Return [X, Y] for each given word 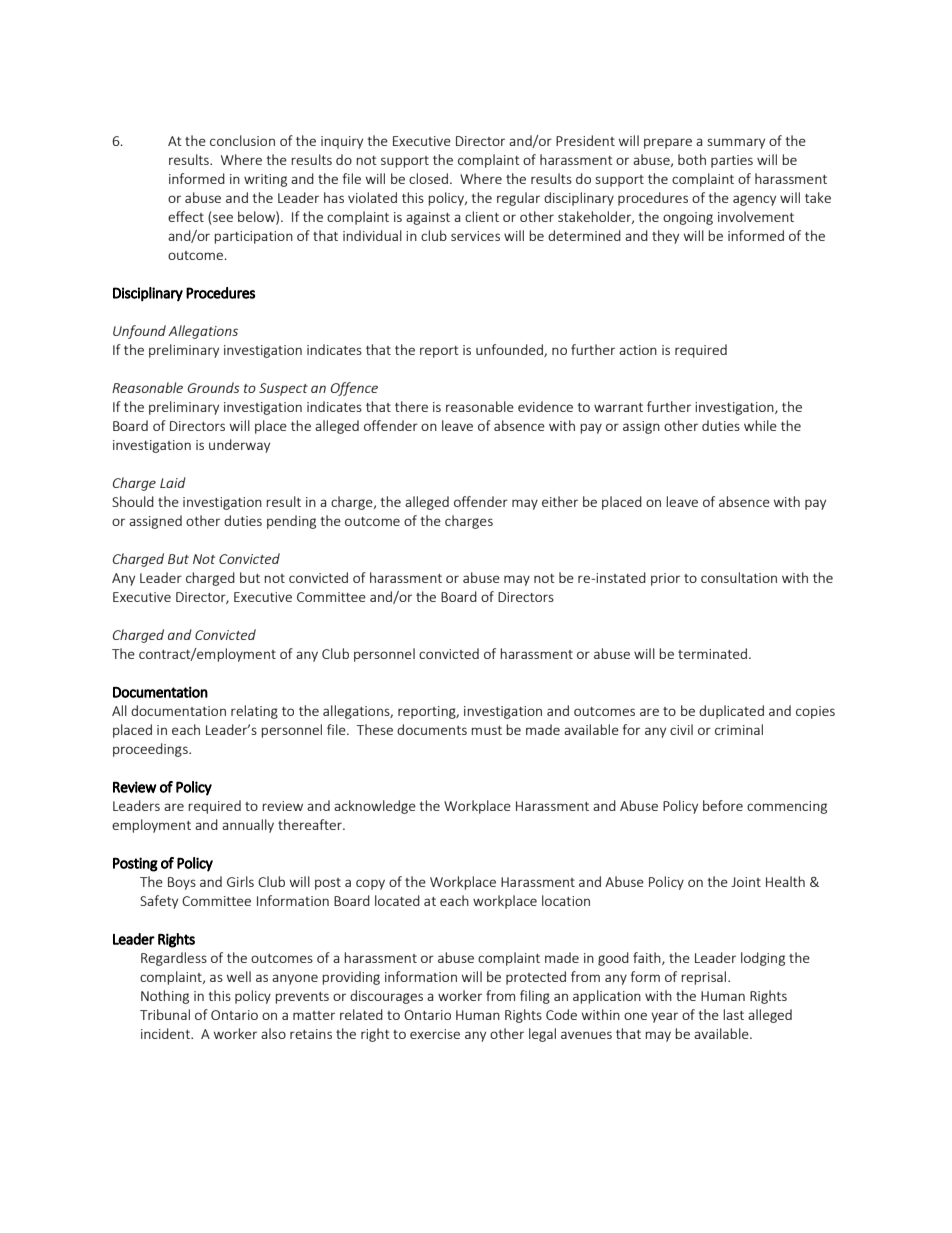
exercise [435, 1034]
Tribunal [165, 1014]
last [733, 1014]
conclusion [242, 140]
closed [428, 178]
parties [732, 161]
